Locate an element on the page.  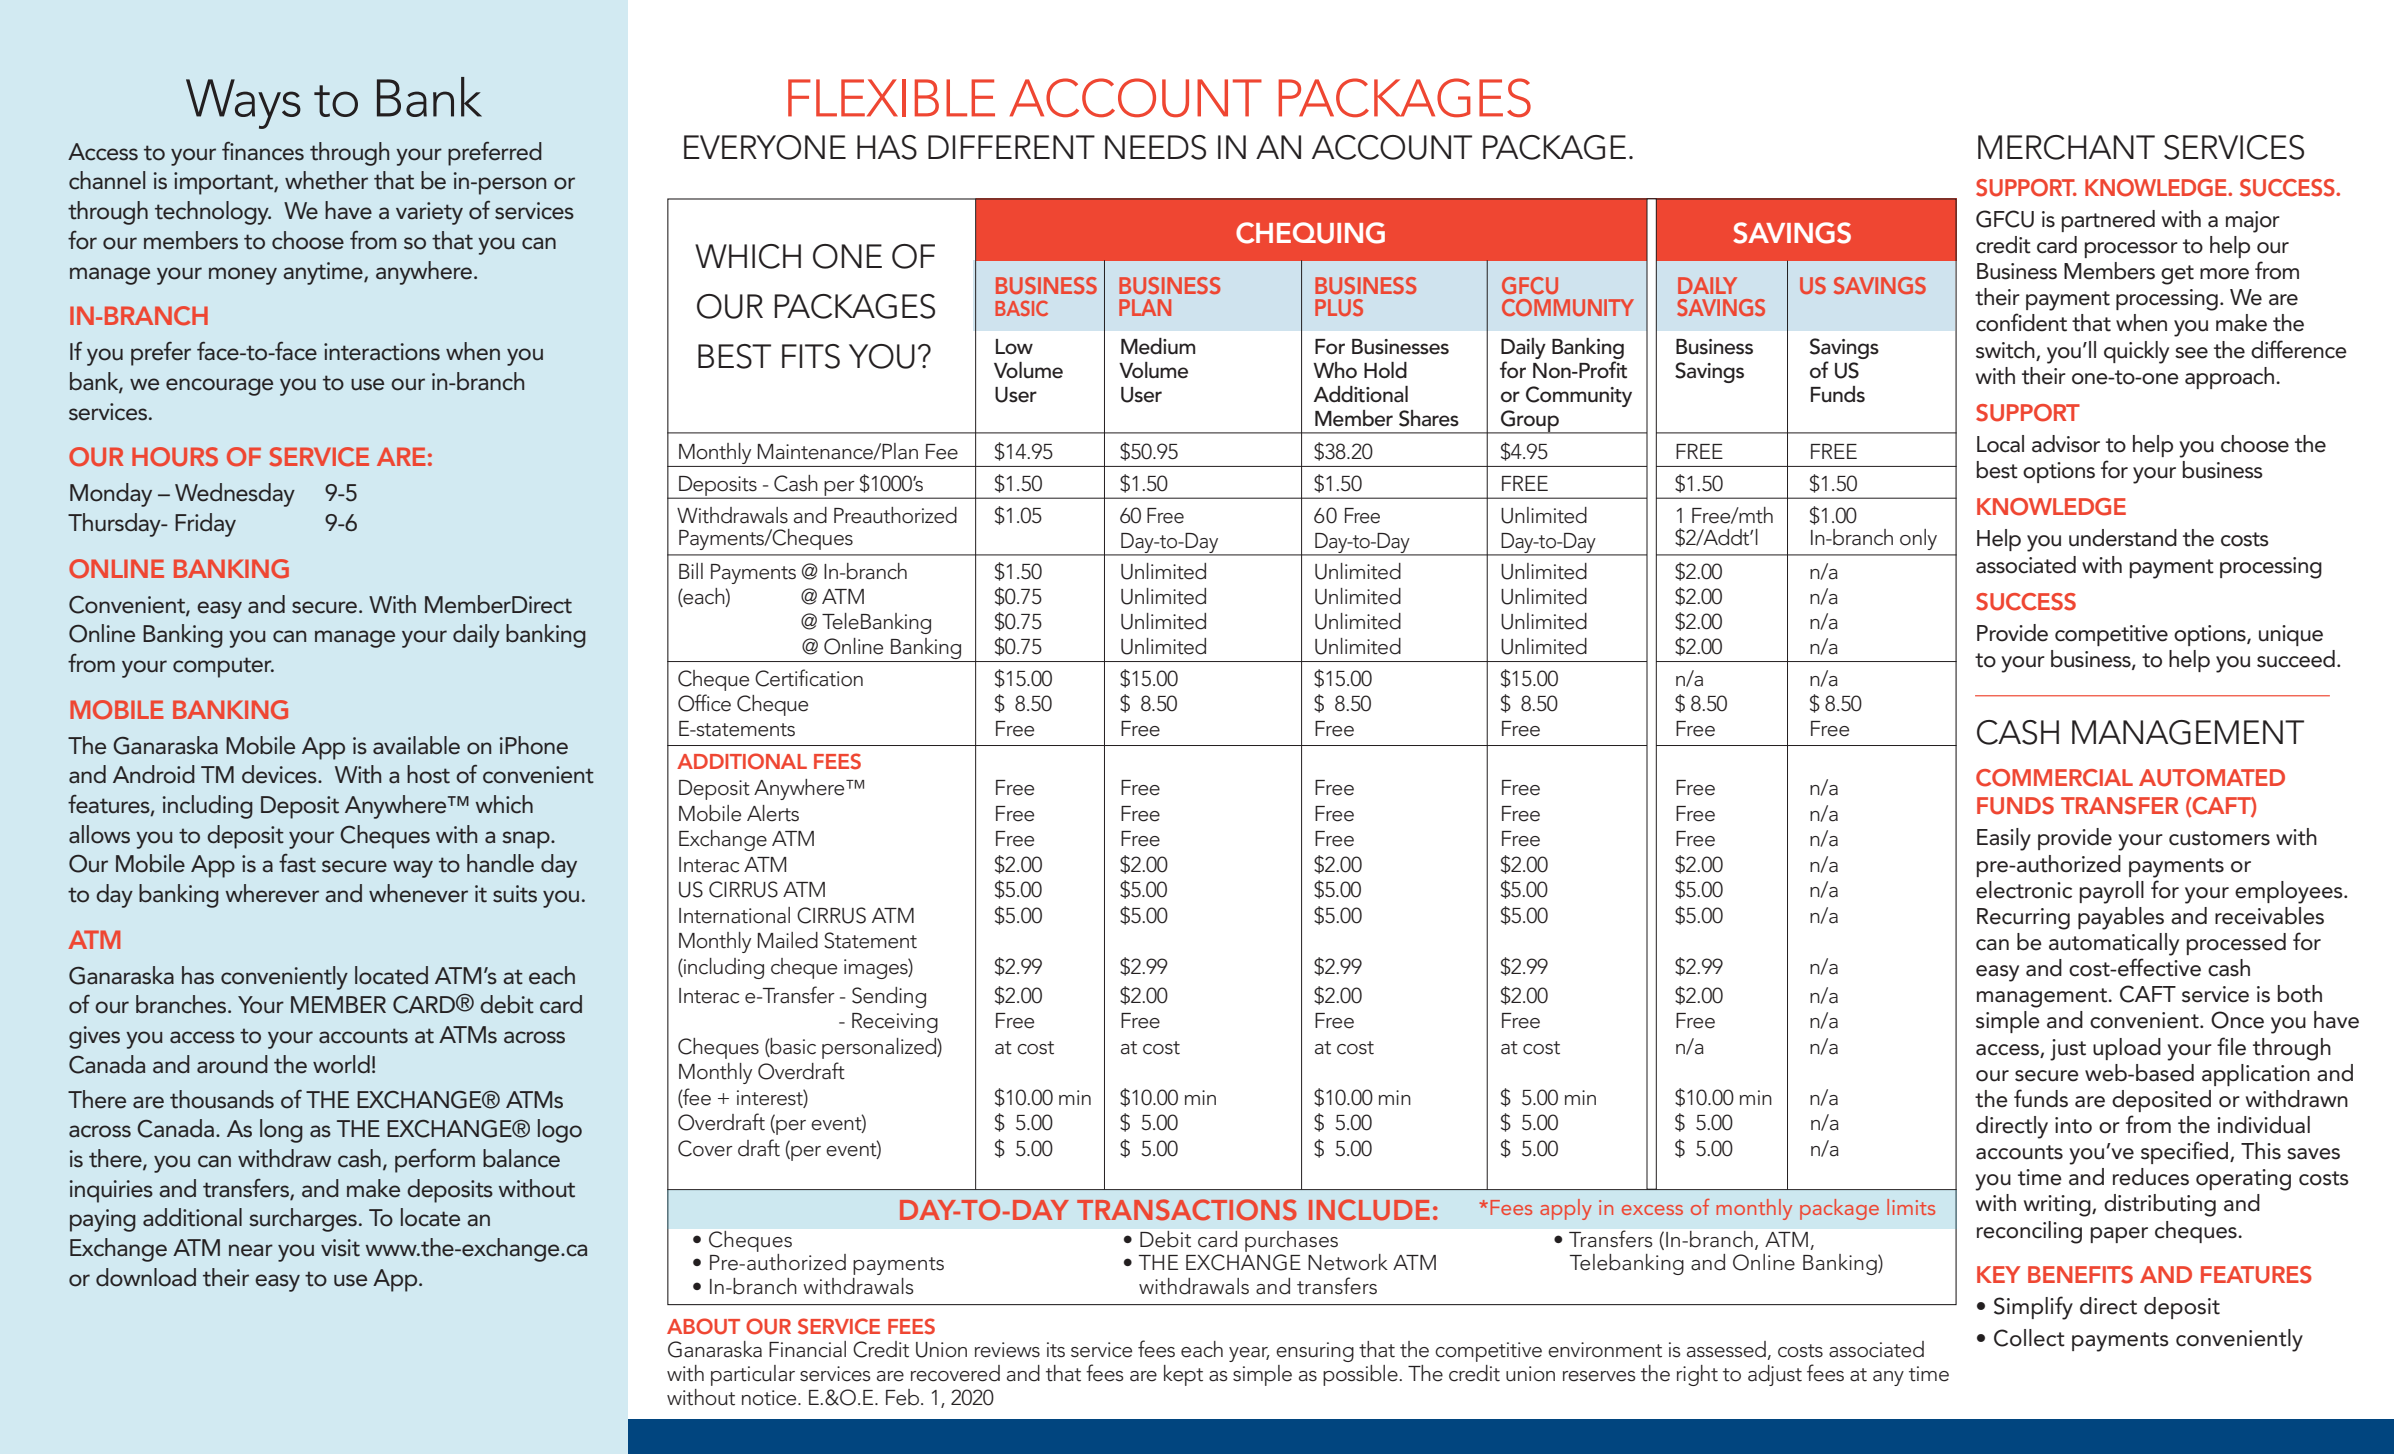
upload is located at coordinates (2127, 1049).
